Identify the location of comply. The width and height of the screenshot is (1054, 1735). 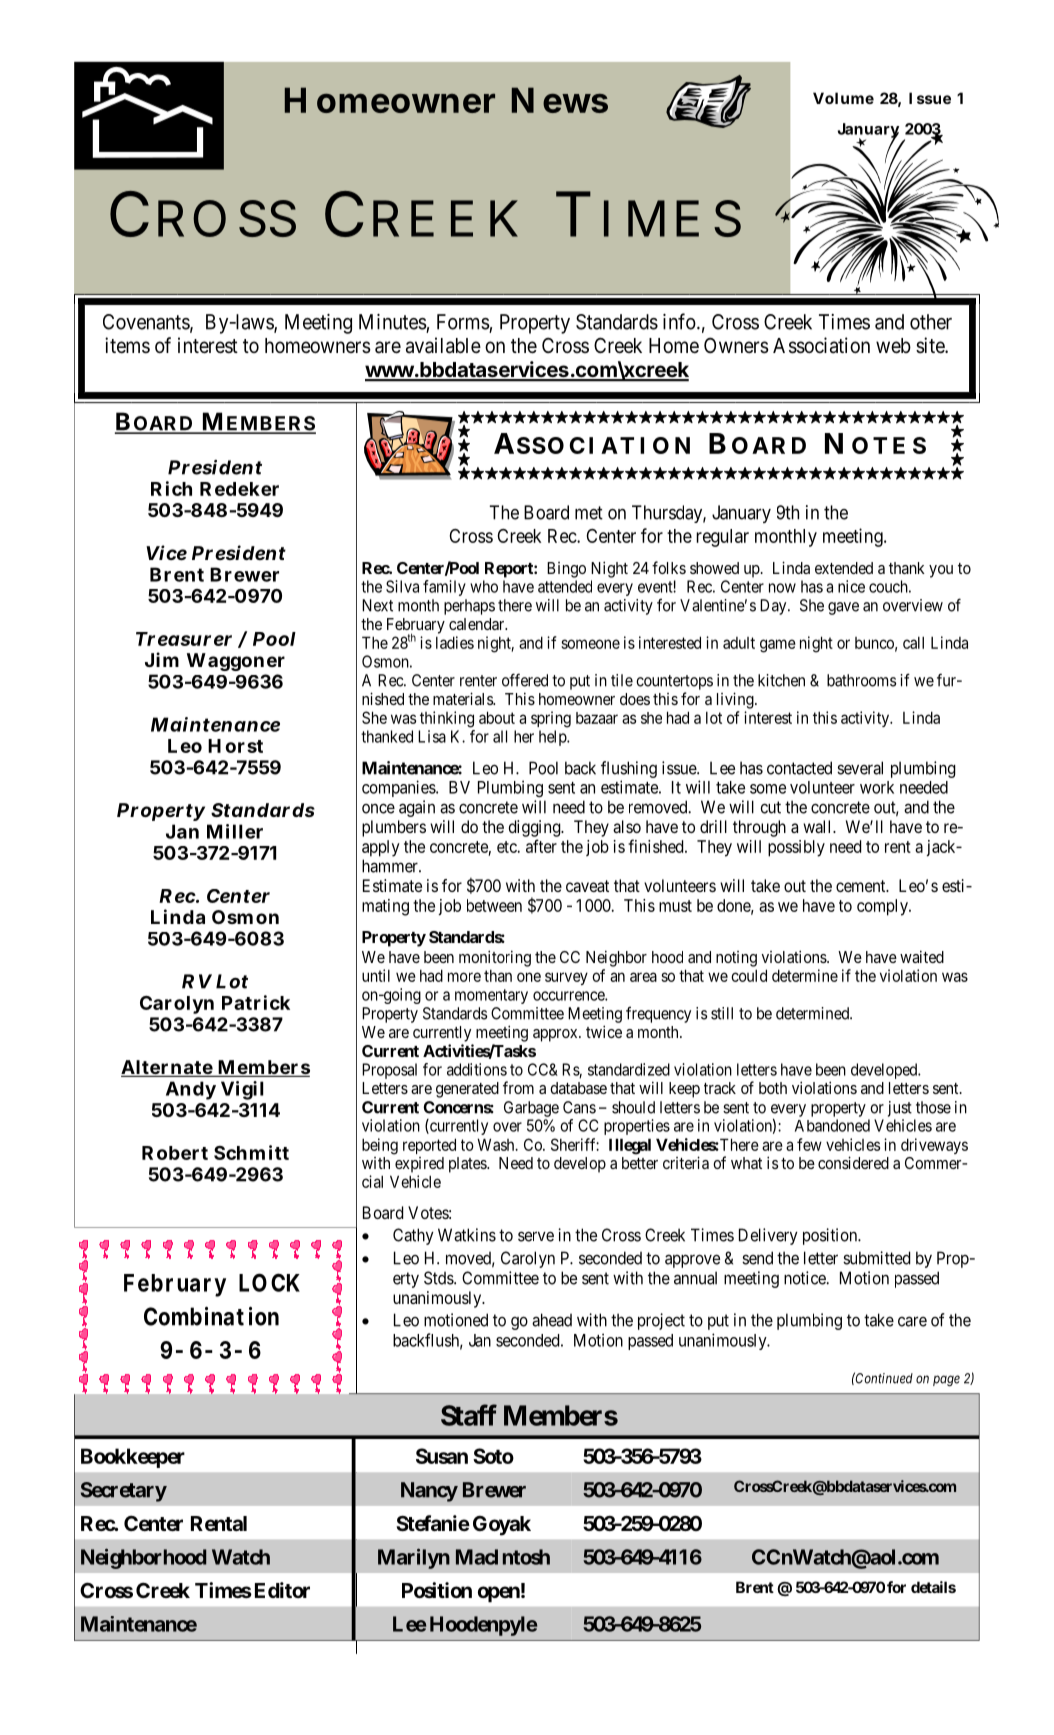
(883, 907).
